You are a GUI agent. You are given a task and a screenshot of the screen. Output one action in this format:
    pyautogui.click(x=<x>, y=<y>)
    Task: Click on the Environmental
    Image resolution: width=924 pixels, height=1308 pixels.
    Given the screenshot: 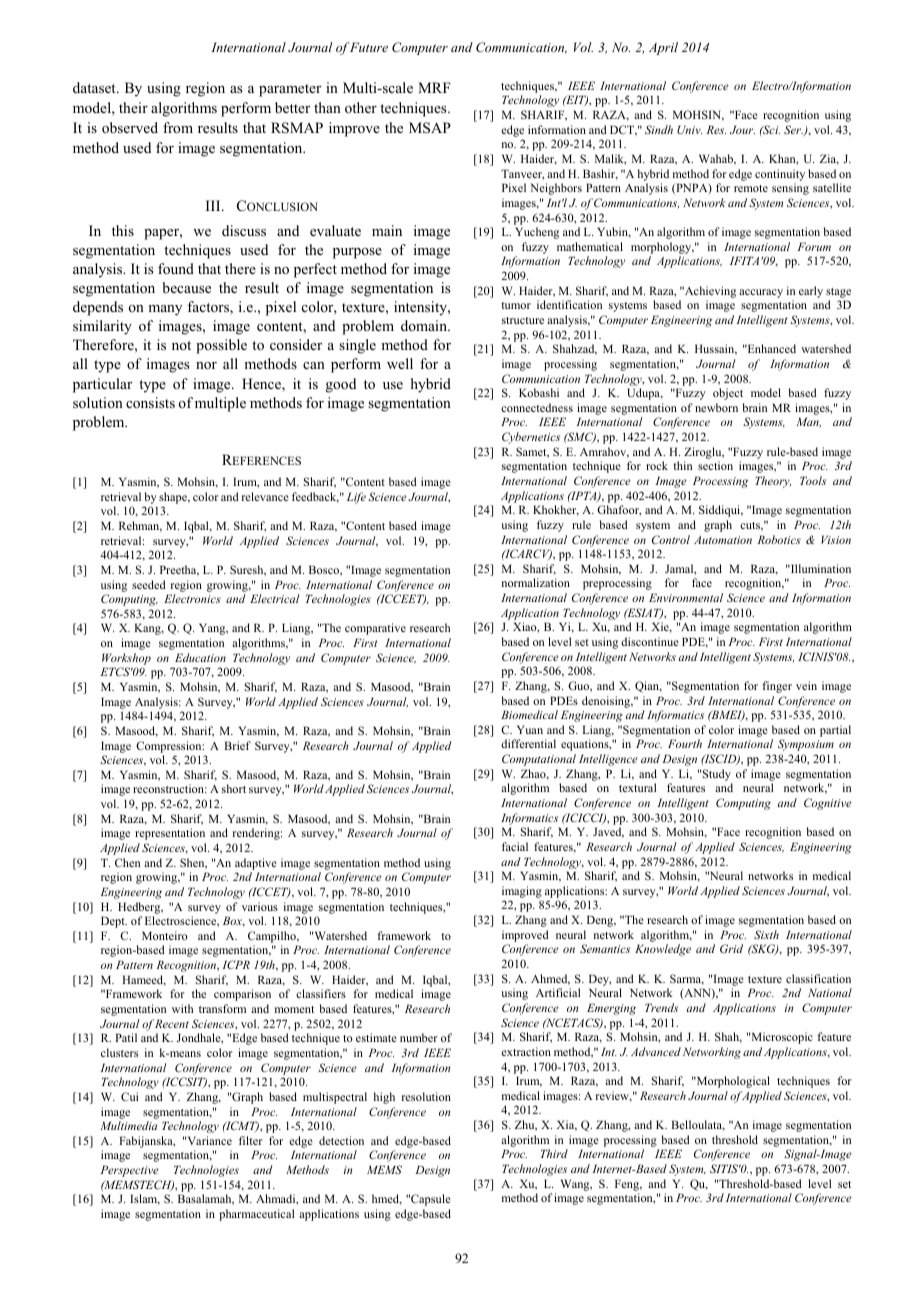 What is the action you would take?
    pyautogui.click(x=686, y=597)
